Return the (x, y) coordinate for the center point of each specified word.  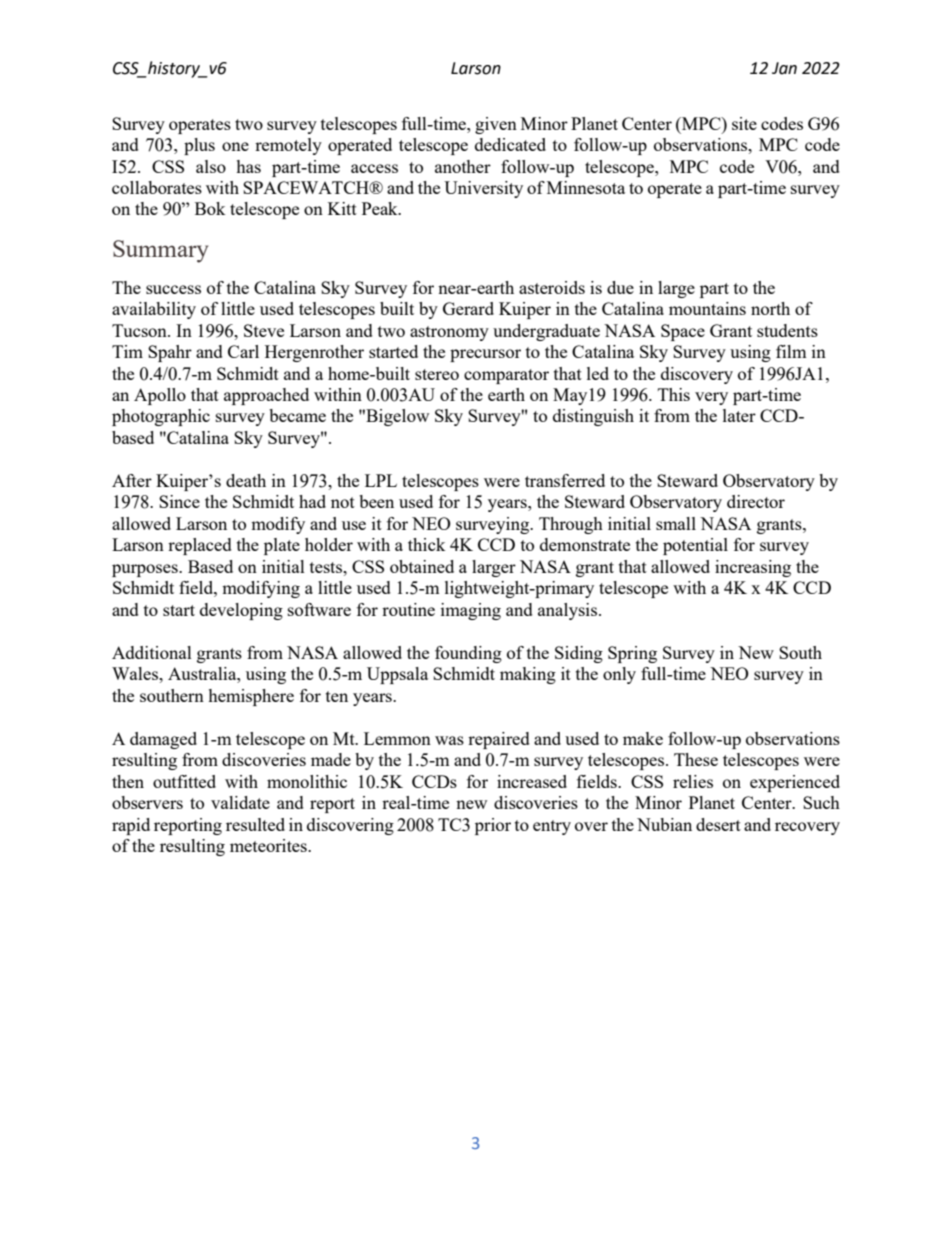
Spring (632, 654)
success (173, 289)
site (744, 123)
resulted (255, 824)
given (496, 125)
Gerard (468, 308)
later (739, 415)
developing (241, 611)
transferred (565, 480)
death (246, 480)
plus (199, 146)
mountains (707, 308)
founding (468, 654)
